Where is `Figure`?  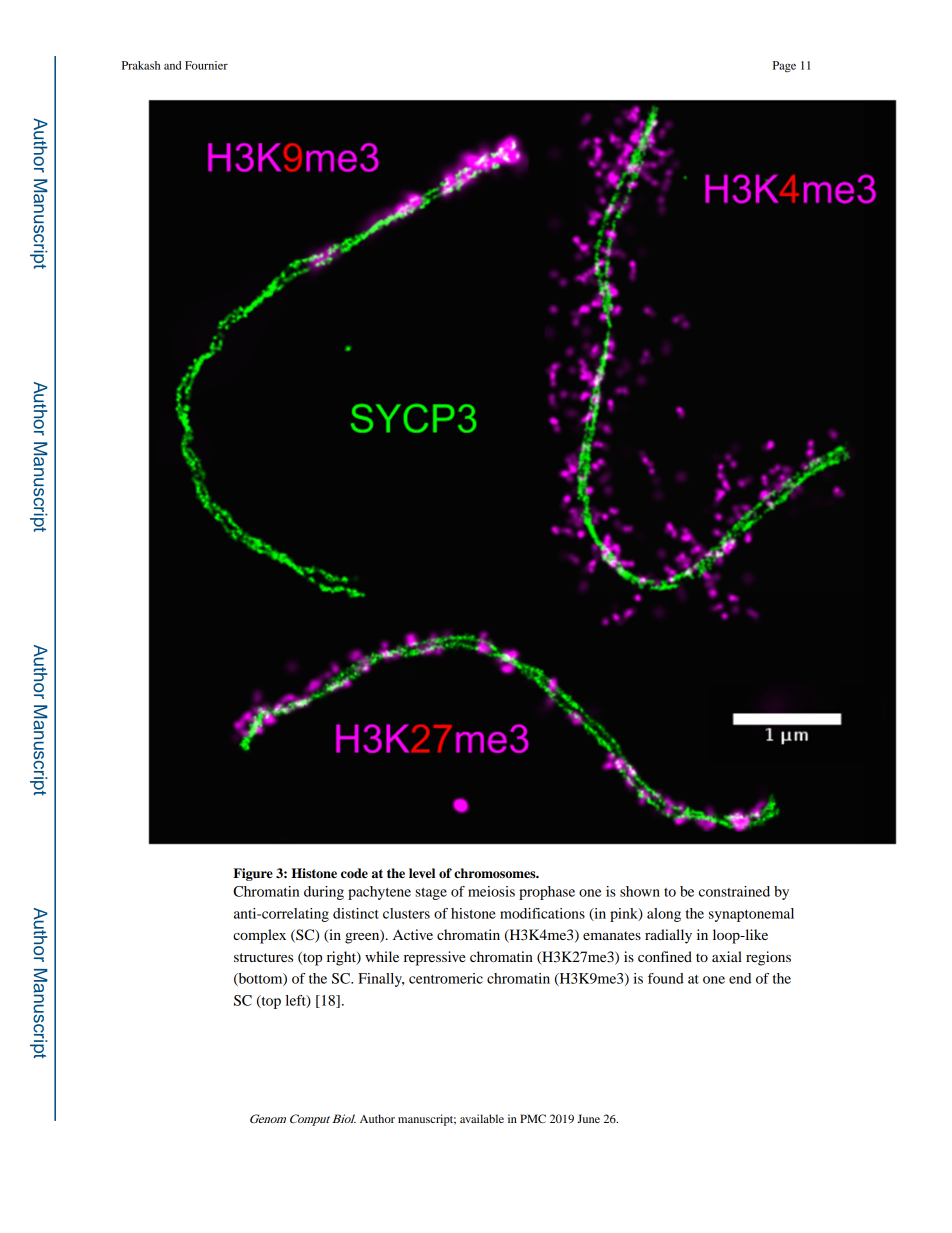
Figure is located at coordinates (253, 874).
